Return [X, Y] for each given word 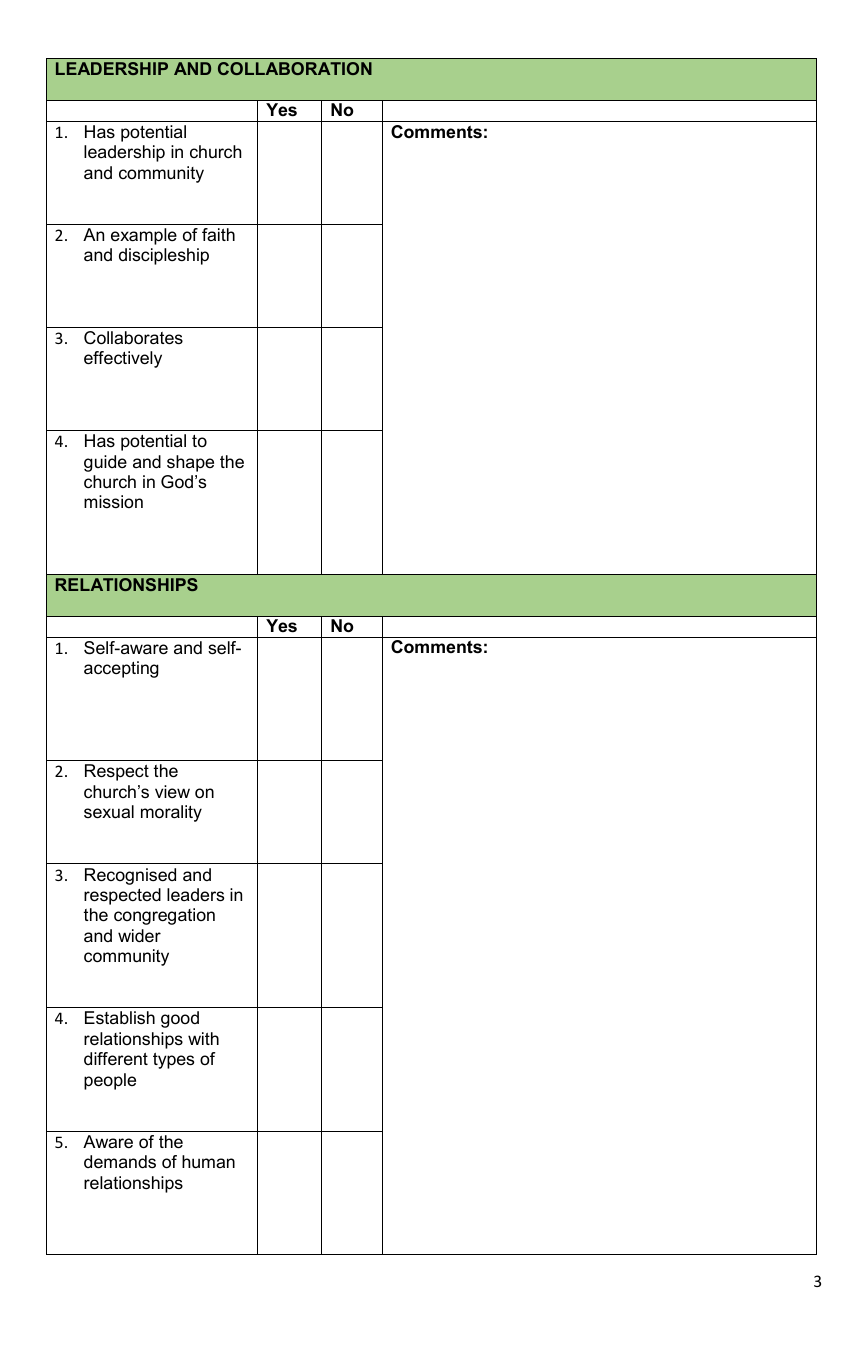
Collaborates [133, 338]
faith [218, 234]
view [172, 791]
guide [105, 463]
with [203, 1038]
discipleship [164, 256]
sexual [109, 812]
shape [190, 463]
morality [171, 813]
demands [120, 1162]
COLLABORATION [295, 68]
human [208, 1162]
